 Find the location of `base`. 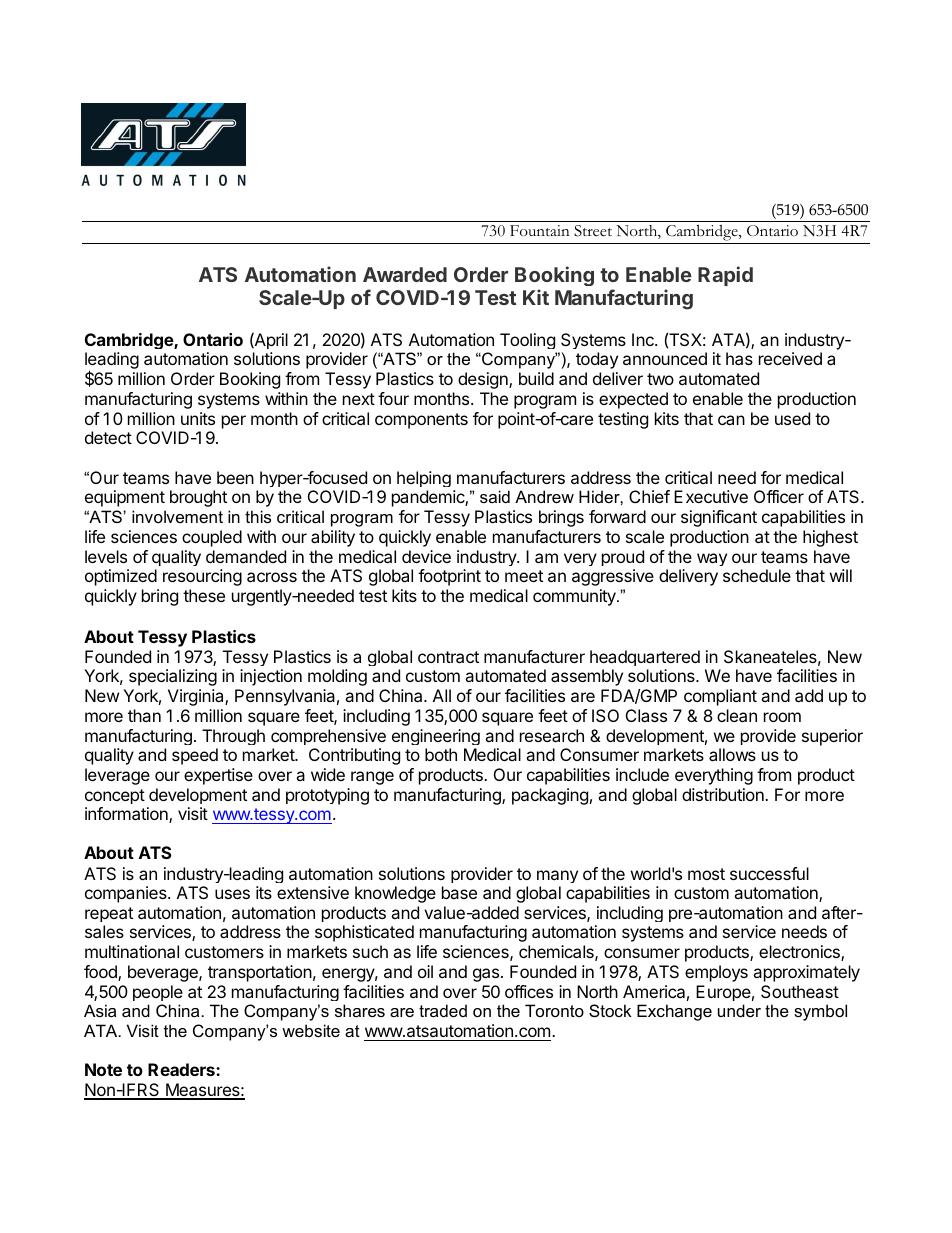

base is located at coordinates (459, 892).
